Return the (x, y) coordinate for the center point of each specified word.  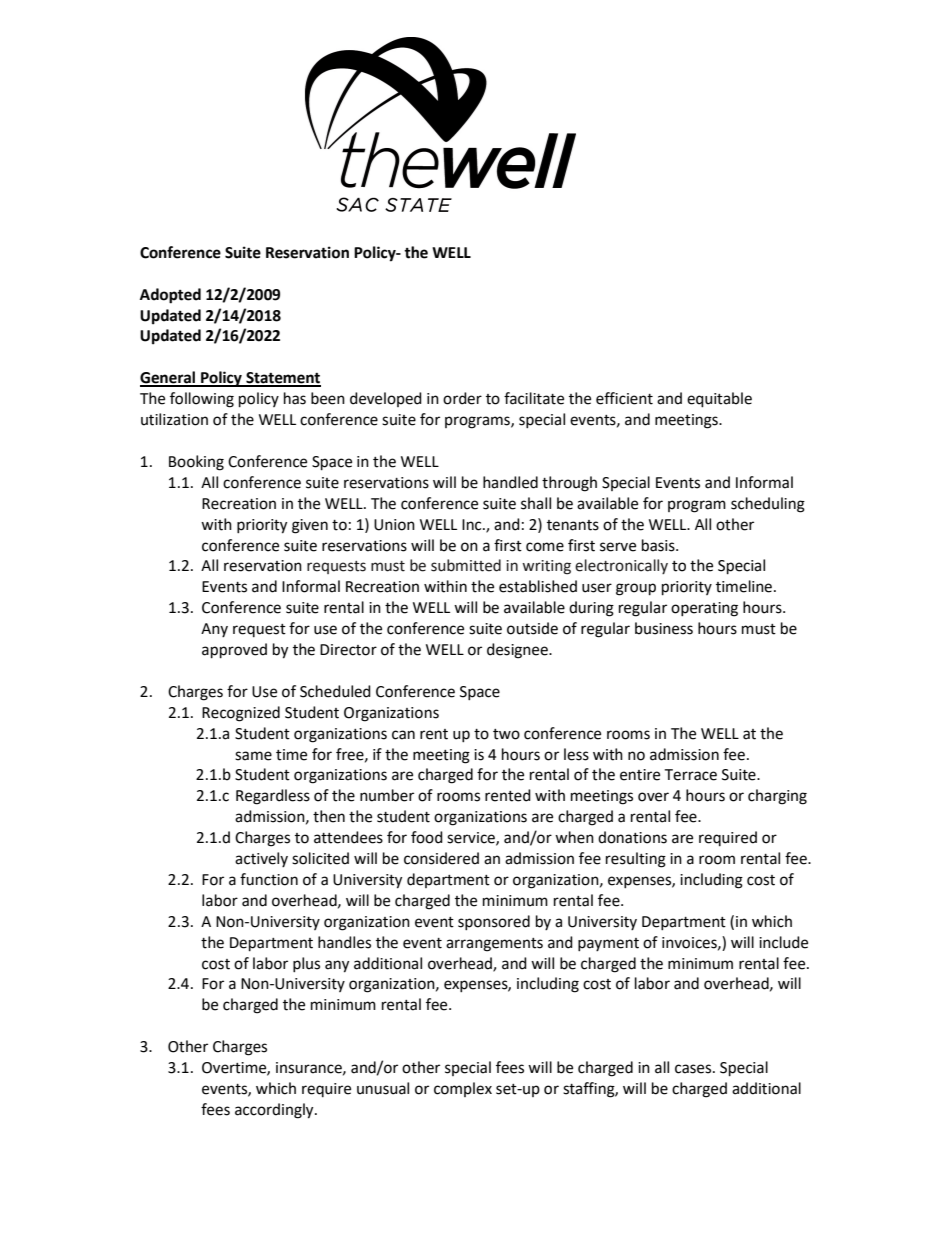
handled (510, 482)
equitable (719, 400)
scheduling (768, 505)
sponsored (494, 922)
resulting (636, 860)
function (269, 879)
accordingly (275, 1111)
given (310, 526)
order (462, 398)
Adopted (170, 296)
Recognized (241, 714)
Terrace (690, 775)
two (506, 734)
